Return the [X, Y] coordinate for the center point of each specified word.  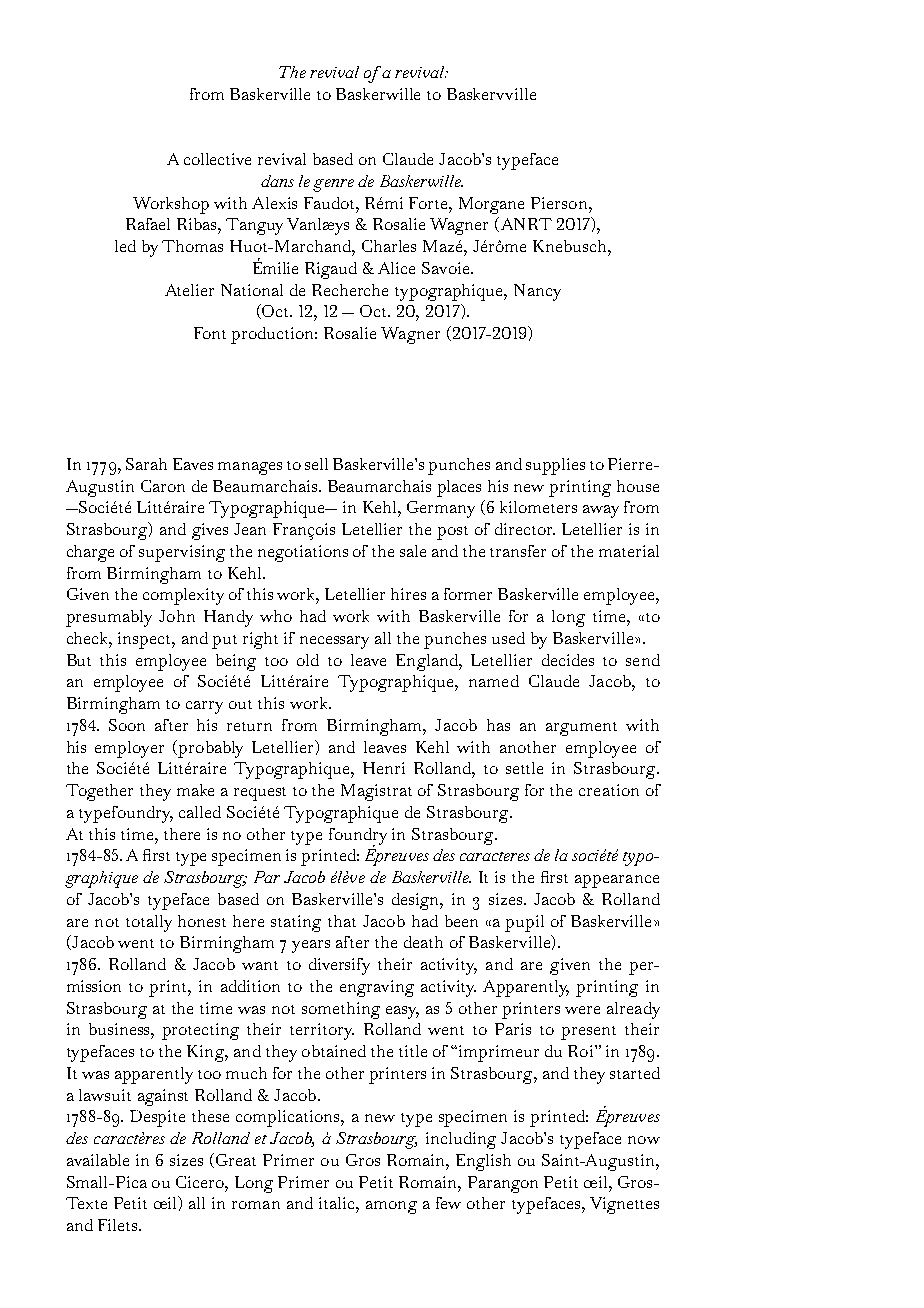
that [342, 921]
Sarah [146, 464]
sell [316, 464]
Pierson [560, 203]
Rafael [148, 224]
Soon [127, 725]
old [308, 660]
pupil [524, 923]
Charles [389, 246]
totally [149, 923]
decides [568, 660]
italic [338, 1203]
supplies [555, 466]
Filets [119, 1225]
